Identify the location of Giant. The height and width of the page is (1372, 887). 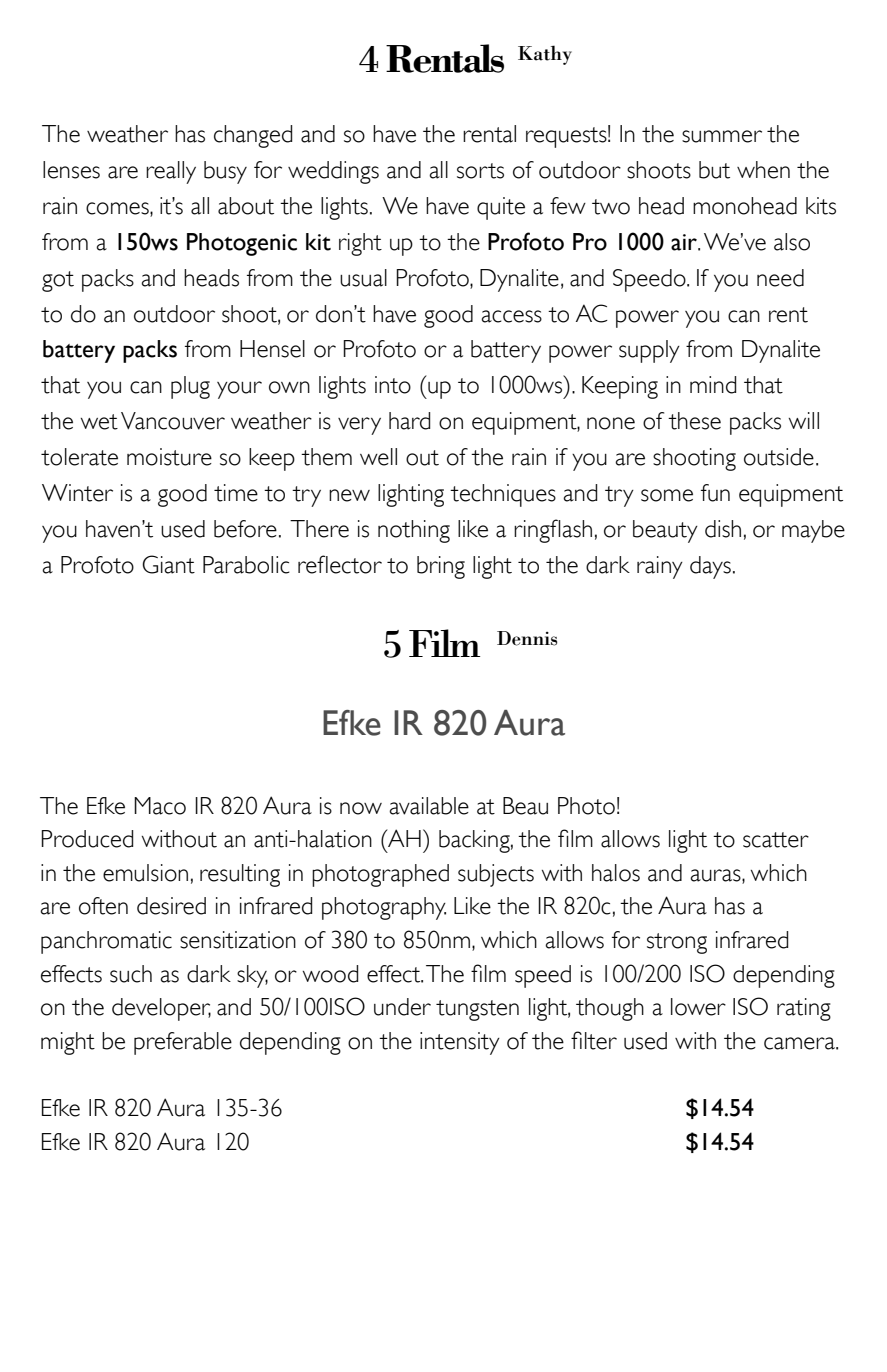
(168, 564).
